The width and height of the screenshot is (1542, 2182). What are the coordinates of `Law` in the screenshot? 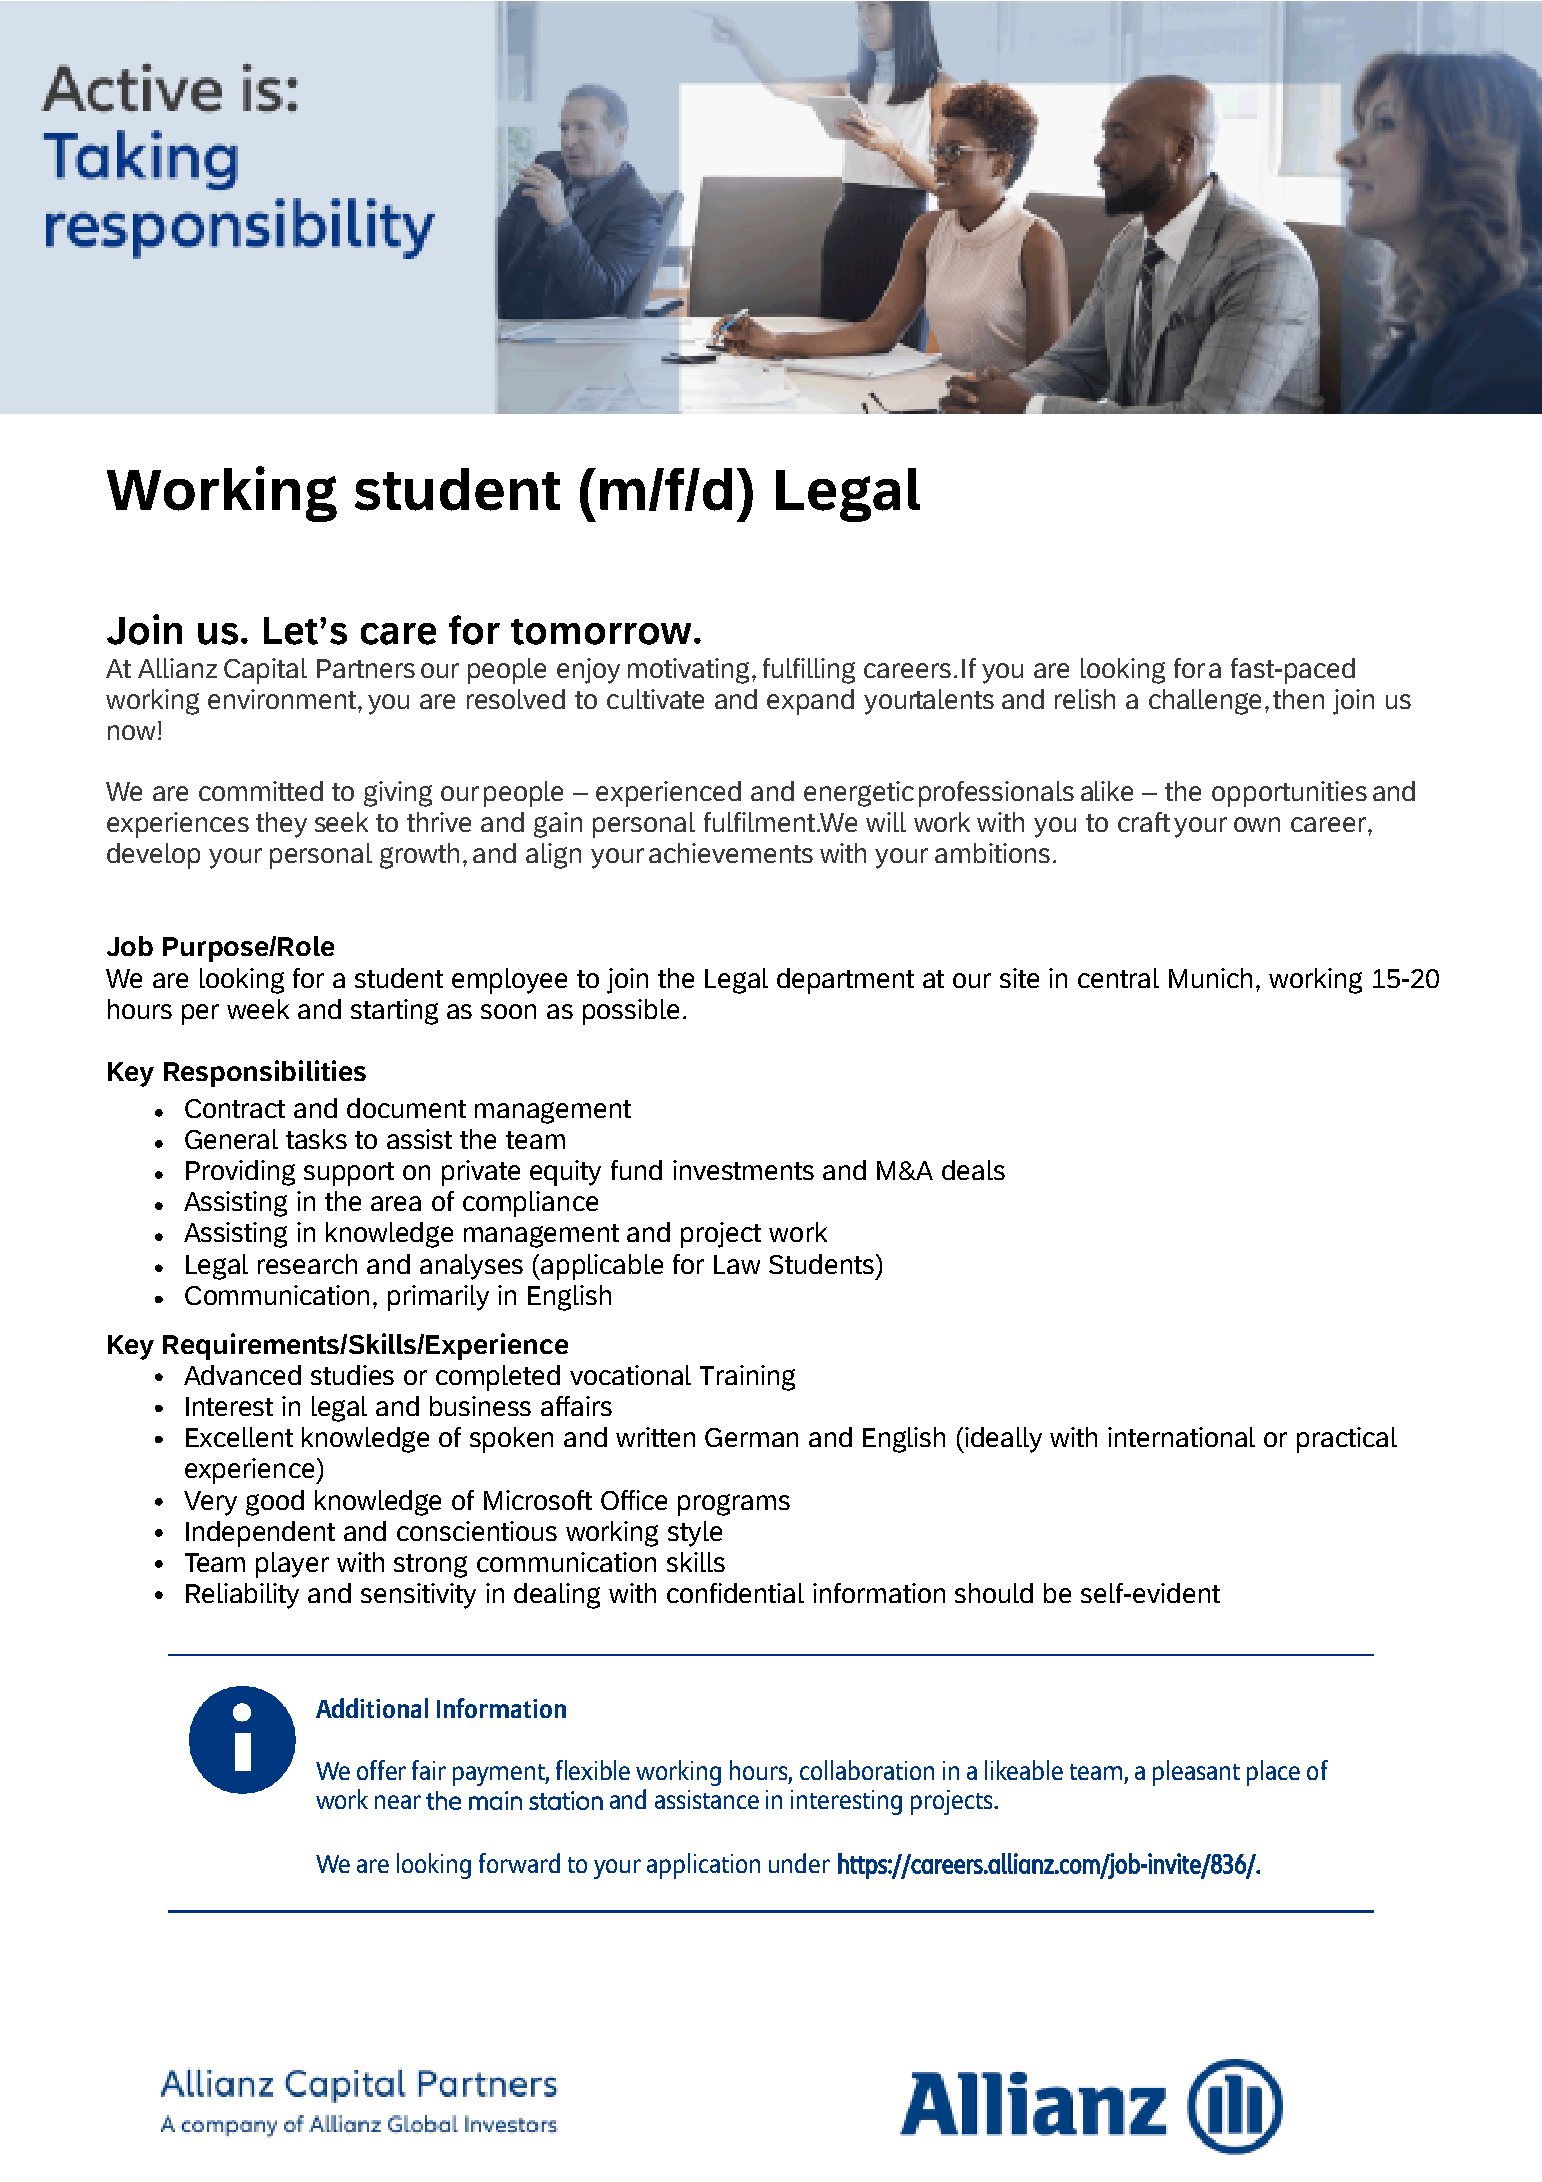 It's located at (737, 1264).
